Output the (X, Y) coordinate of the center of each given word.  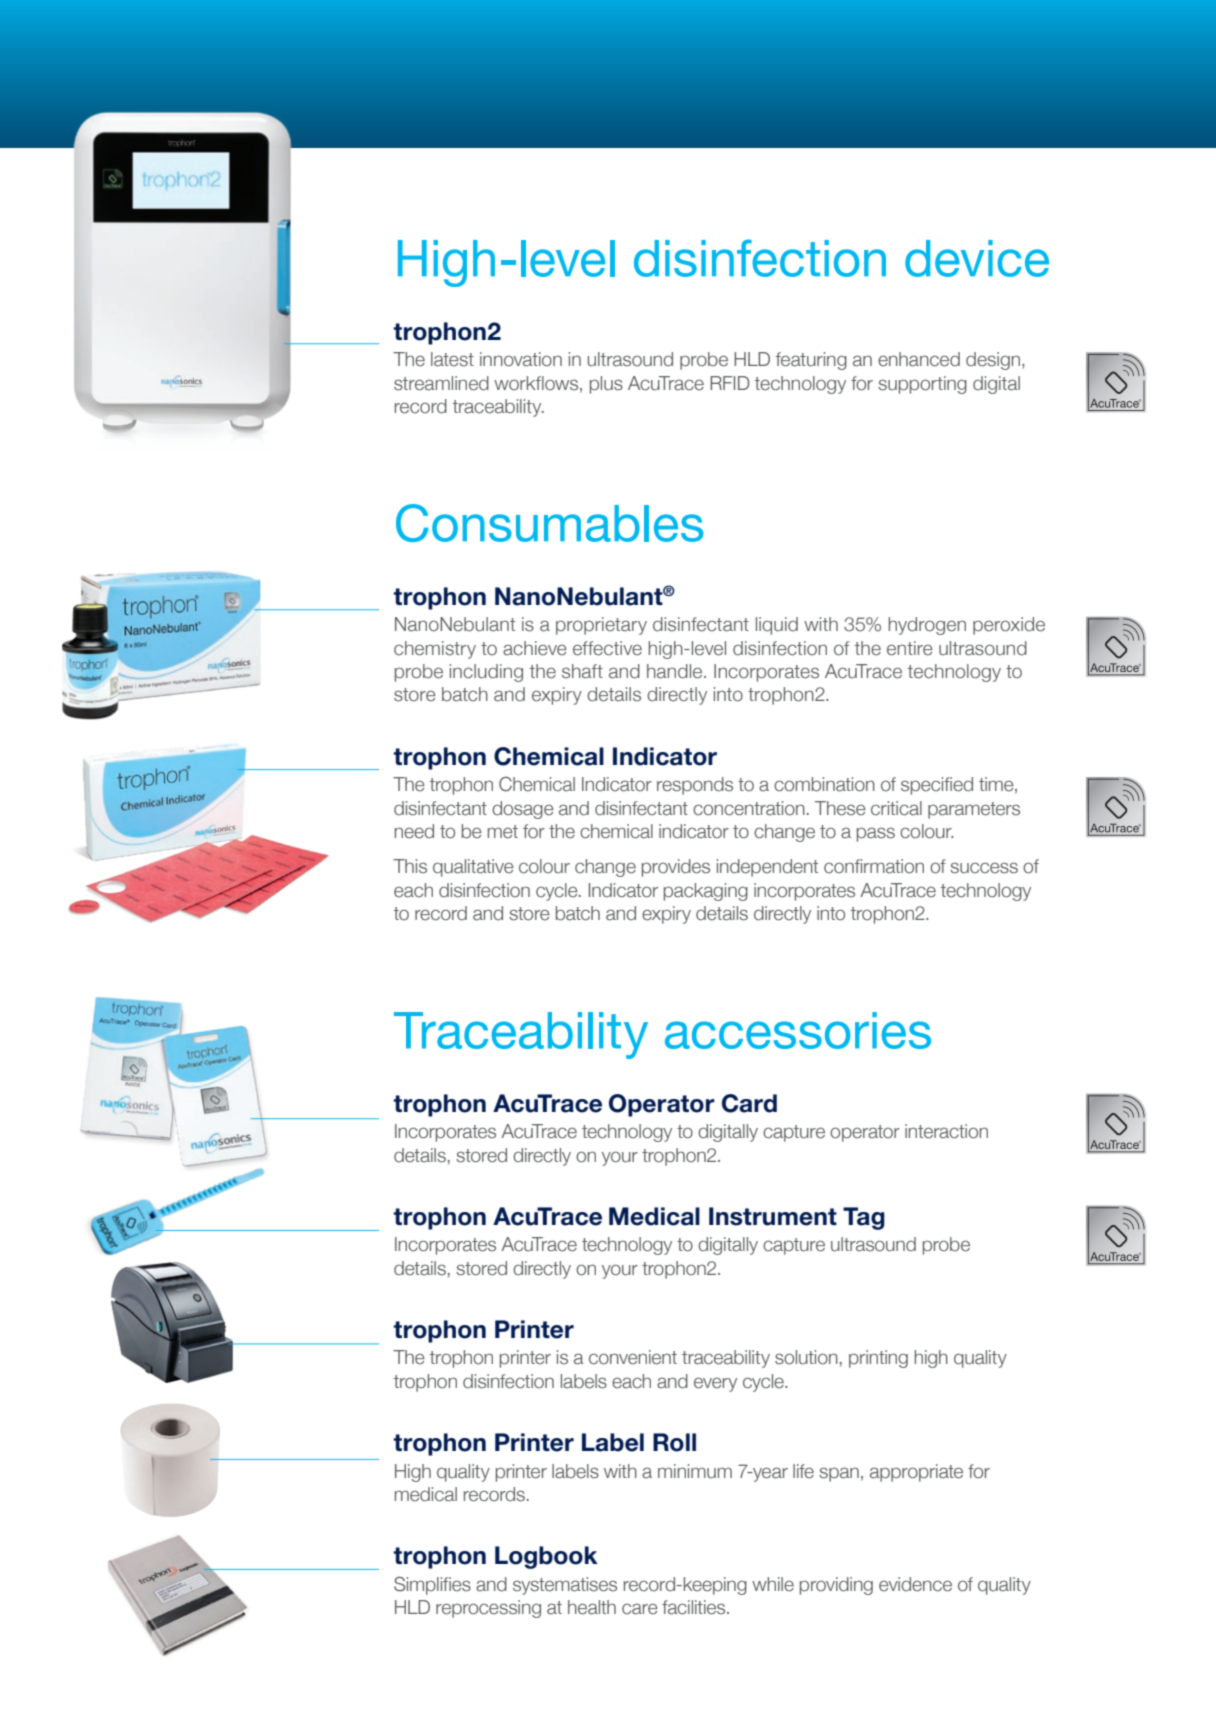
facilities (695, 1607)
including (486, 673)
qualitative (473, 868)
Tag (864, 1218)
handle (676, 671)
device (977, 258)
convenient (633, 1357)
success (984, 868)
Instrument (773, 1216)
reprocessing (488, 1609)
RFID (730, 383)
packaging (706, 892)
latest (452, 359)
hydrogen (927, 626)
